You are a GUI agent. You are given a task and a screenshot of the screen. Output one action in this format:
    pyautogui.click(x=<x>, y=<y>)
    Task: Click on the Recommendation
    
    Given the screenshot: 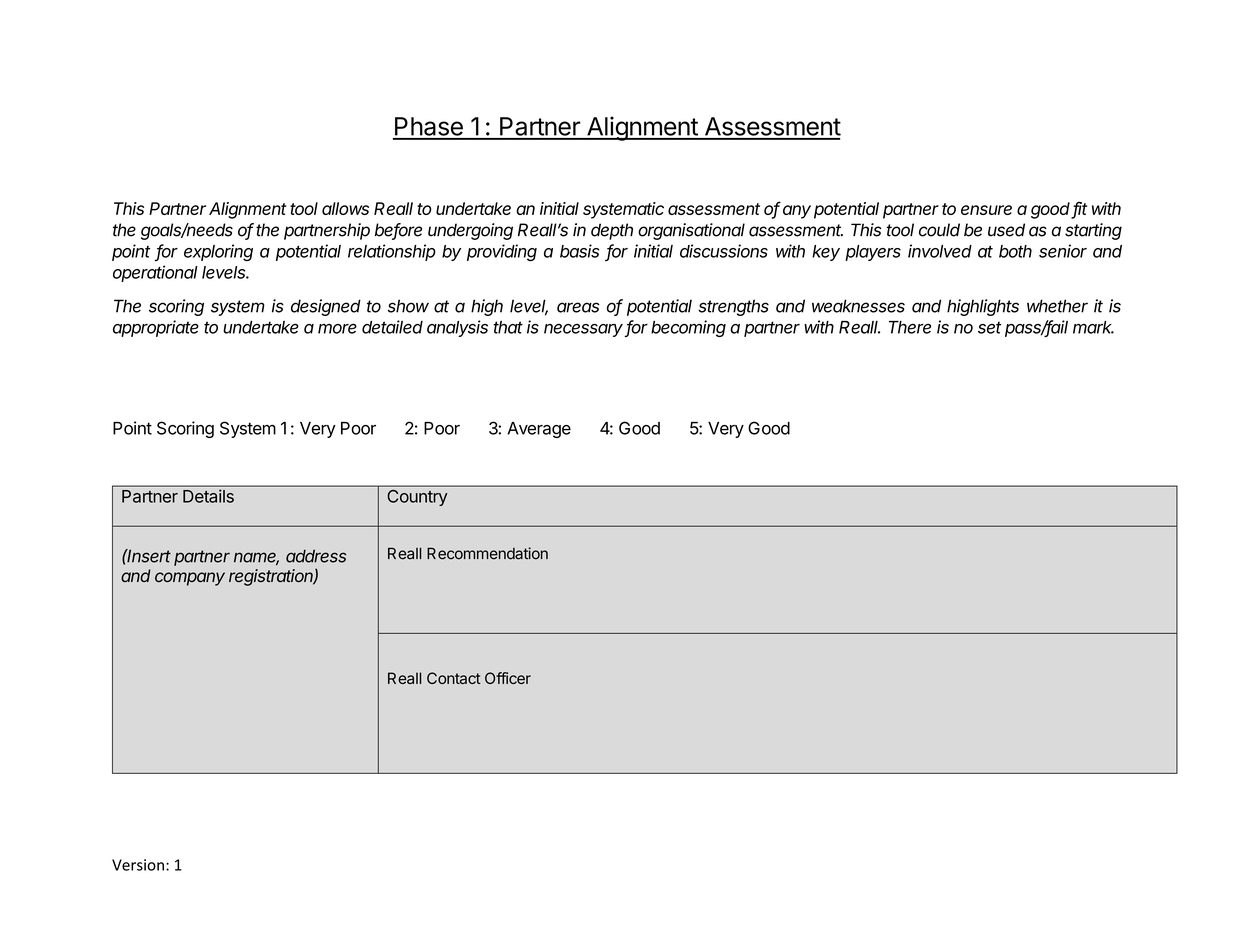 What is the action you would take?
    pyautogui.click(x=487, y=553)
